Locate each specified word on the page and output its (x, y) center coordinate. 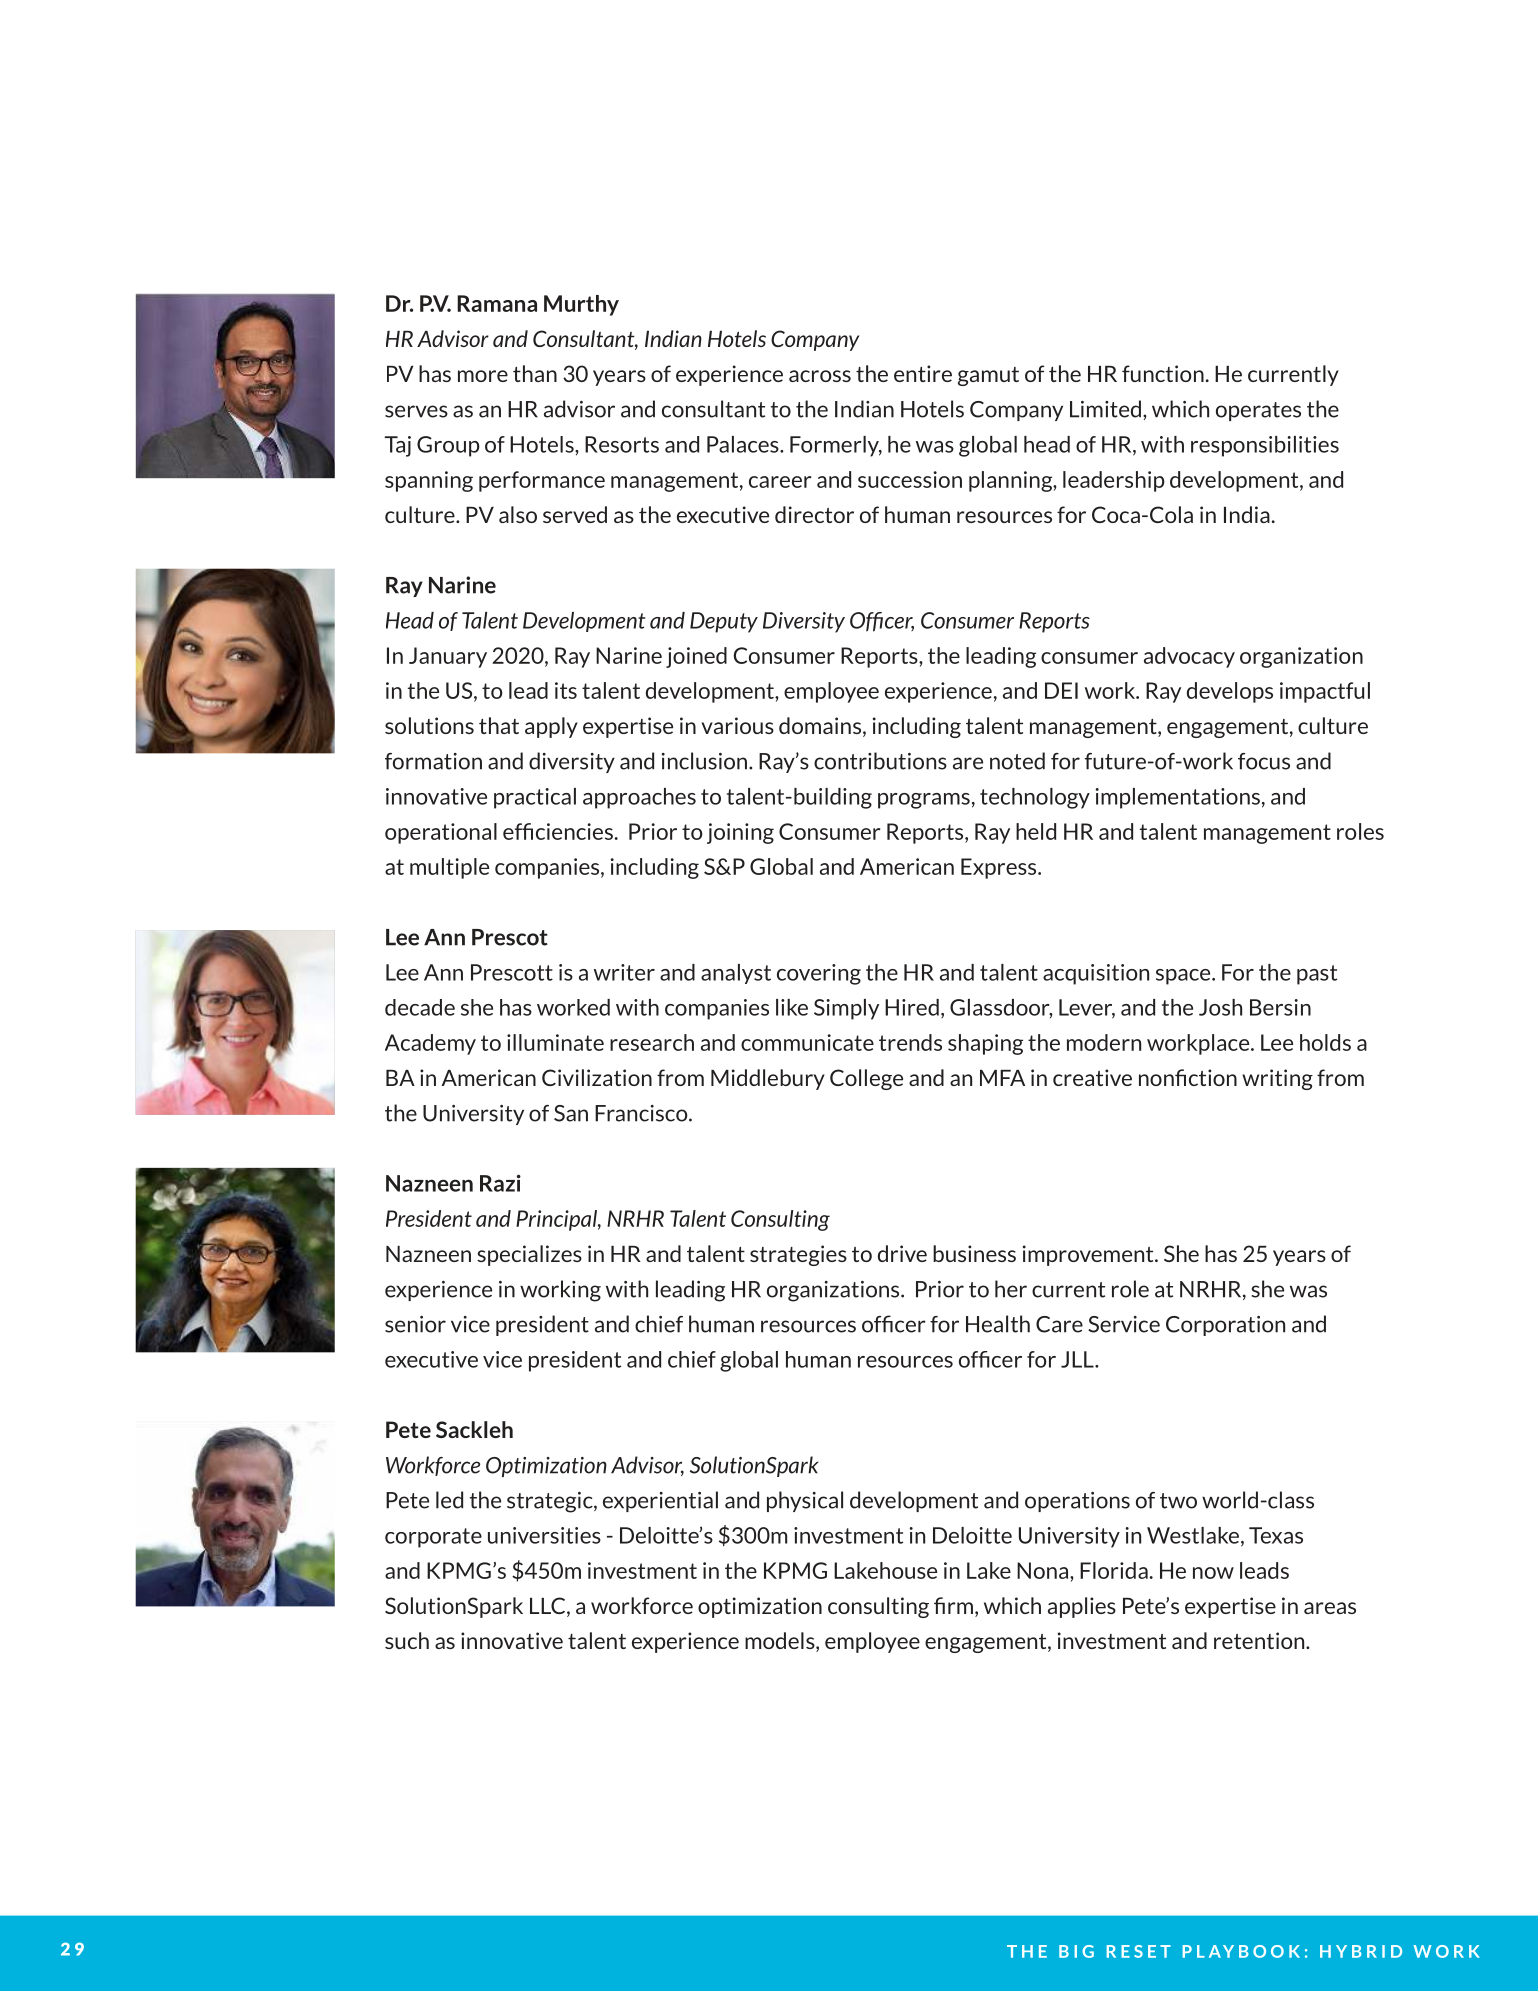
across (820, 376)
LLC (547, 1605)
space (1184, 977)
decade (420, 1007)
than (535, 373)
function (1163, 373)
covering (819, 974)
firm (953, 1605)
